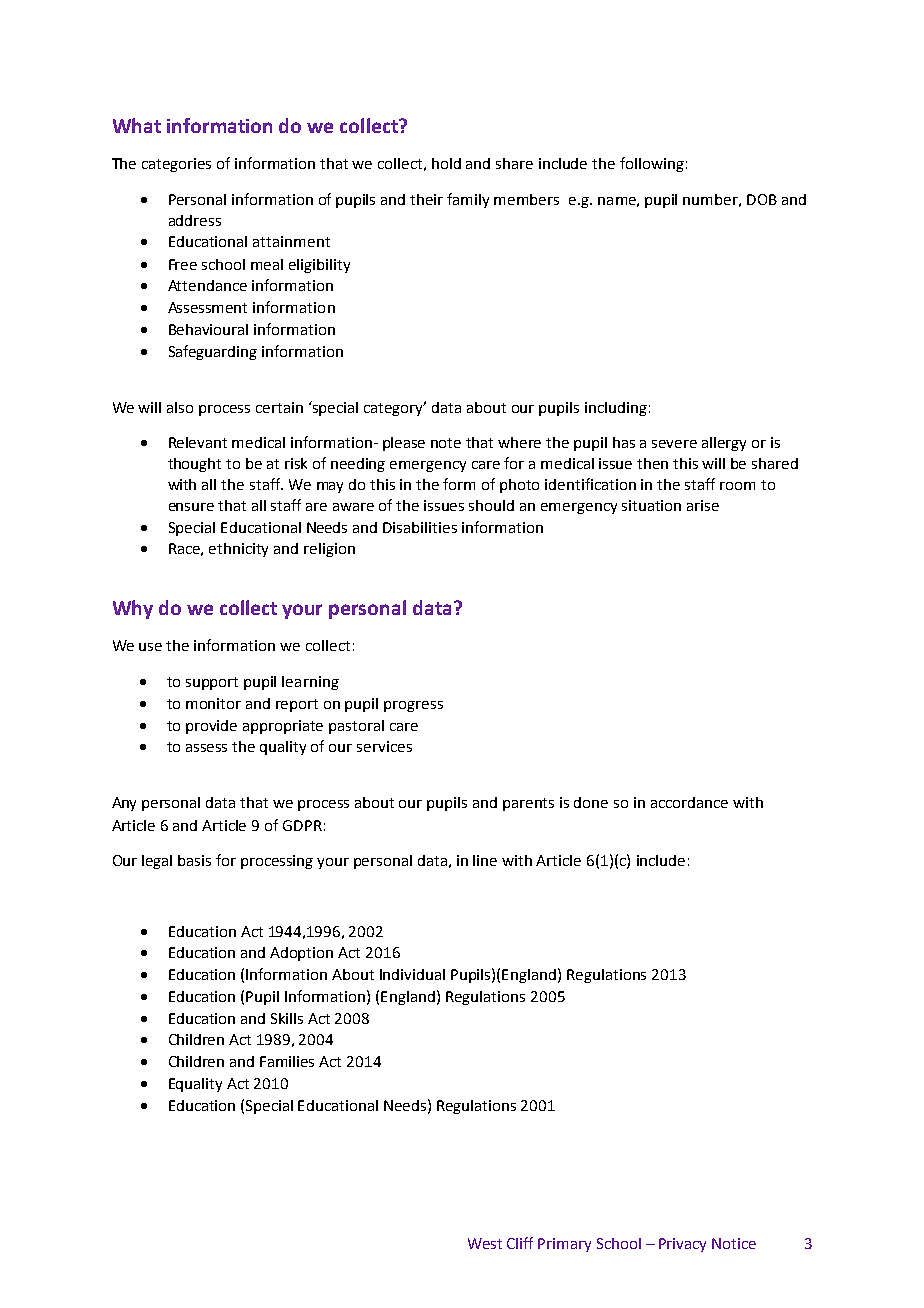  Describe the element at coordinates (212, 683) in the screenshot. I see `support` at that location.
